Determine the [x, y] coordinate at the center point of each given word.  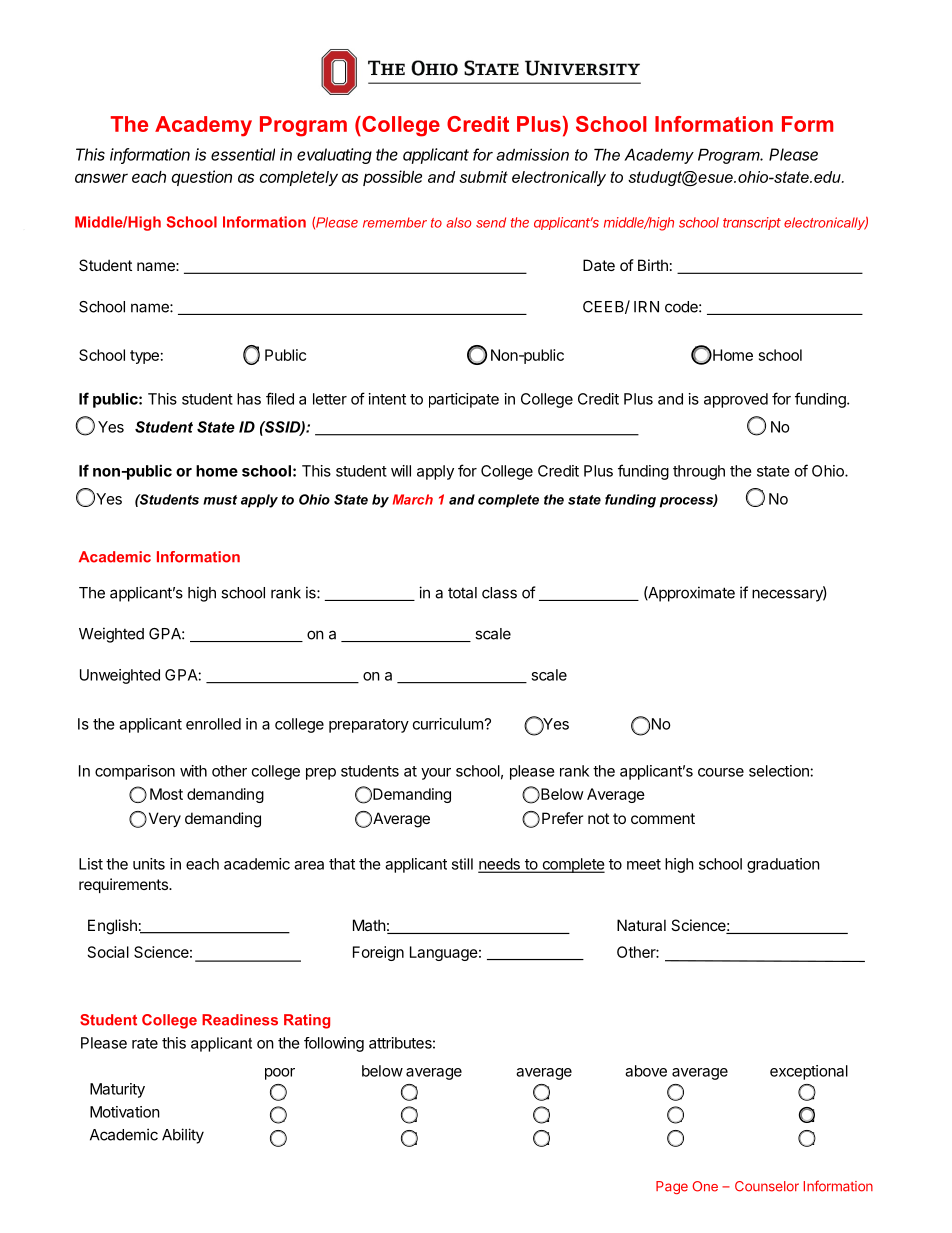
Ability [183, 1136]
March [413, 499]
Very [163, 819]
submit [483, 177]
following [334, 1044]
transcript [752, 223]
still [462, 864]
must [220, 500]
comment [663, 818]
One [705, 1186]
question [201, 178]
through [699, 472]
